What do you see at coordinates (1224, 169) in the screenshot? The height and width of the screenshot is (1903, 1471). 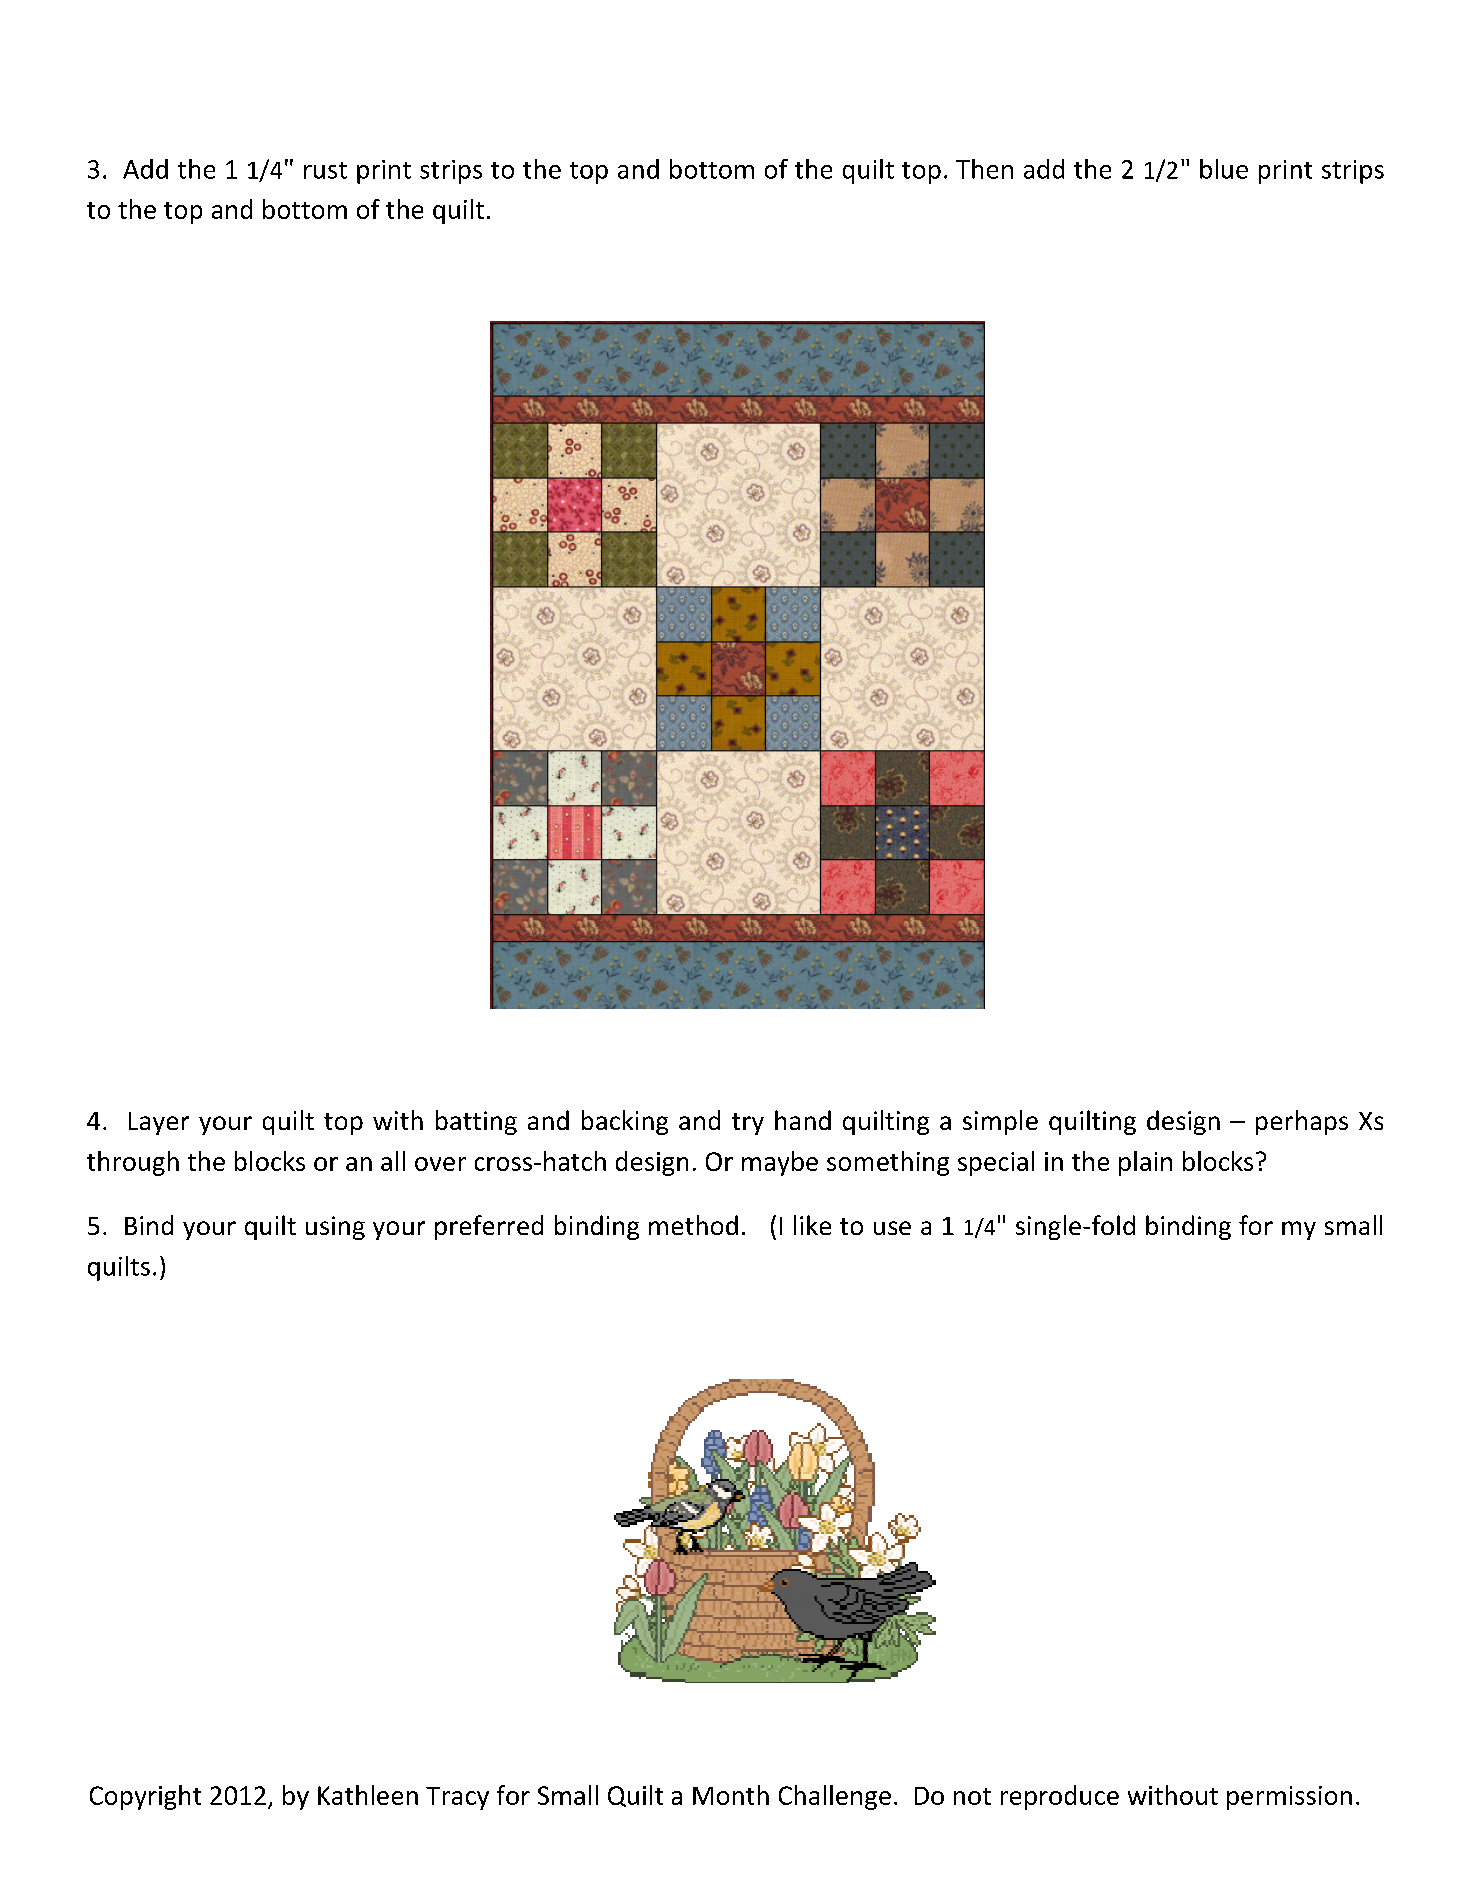 I see `blue` at bounding box center [1224, 169].
